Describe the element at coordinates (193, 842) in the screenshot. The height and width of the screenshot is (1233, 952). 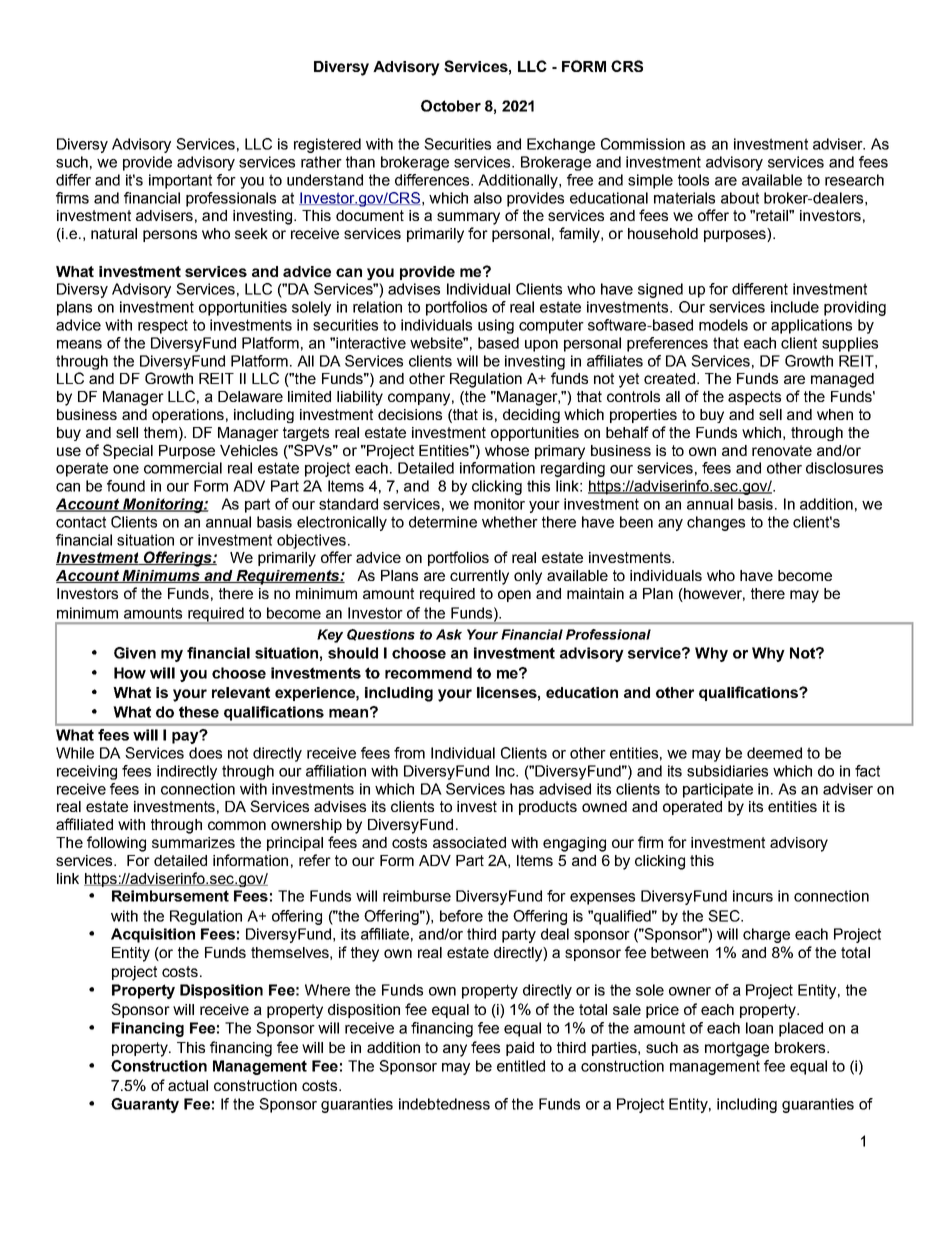
I see `summarizes` at that location.
